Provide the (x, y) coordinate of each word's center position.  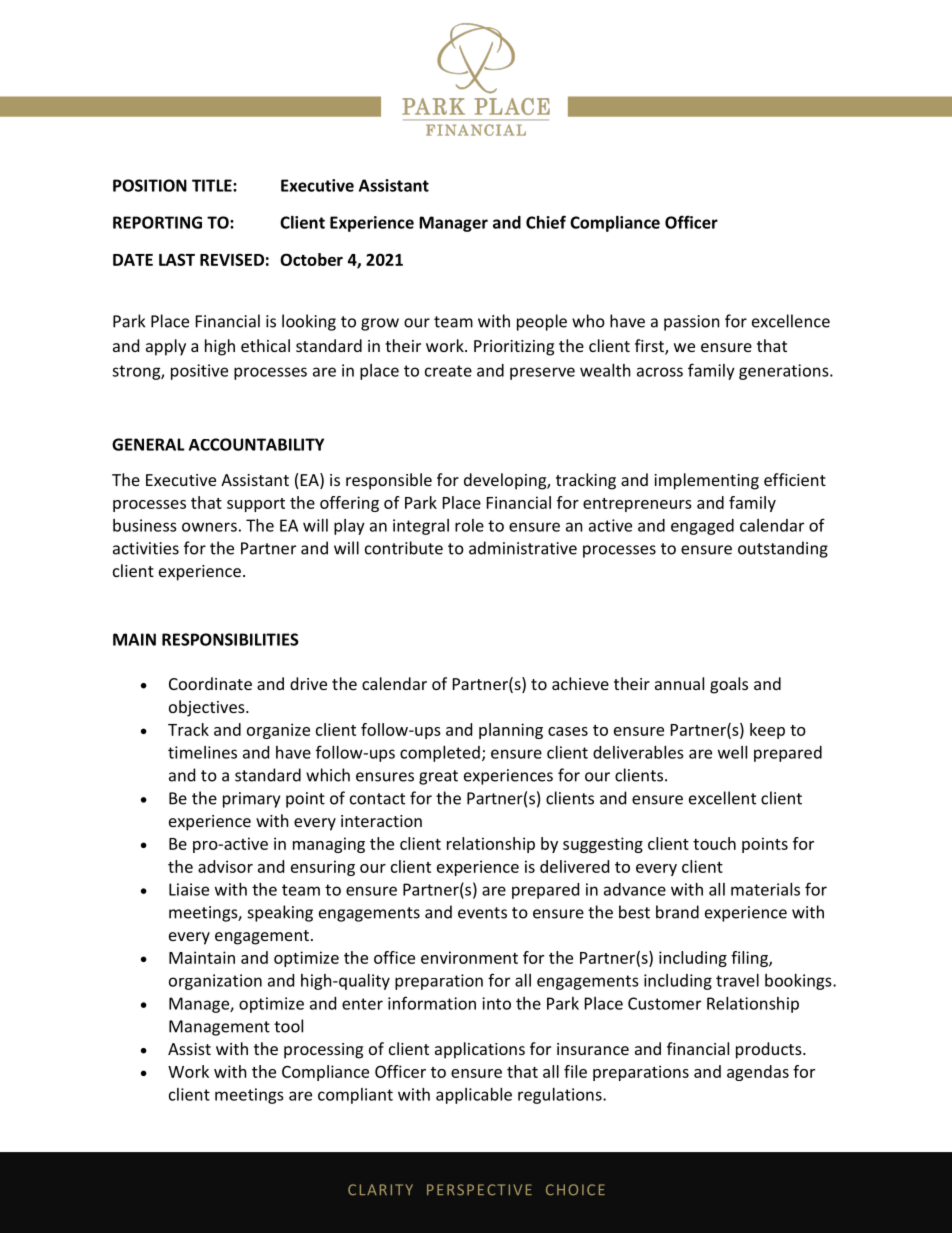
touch (714, 843)
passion (692, 323)
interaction (381, 821)
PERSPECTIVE (479, 1189)
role (469, 525)
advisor (225, 866)
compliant (355, 1096)
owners (209, 527)
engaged (702, 527)
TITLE (213, 185)
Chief (546, 222)
